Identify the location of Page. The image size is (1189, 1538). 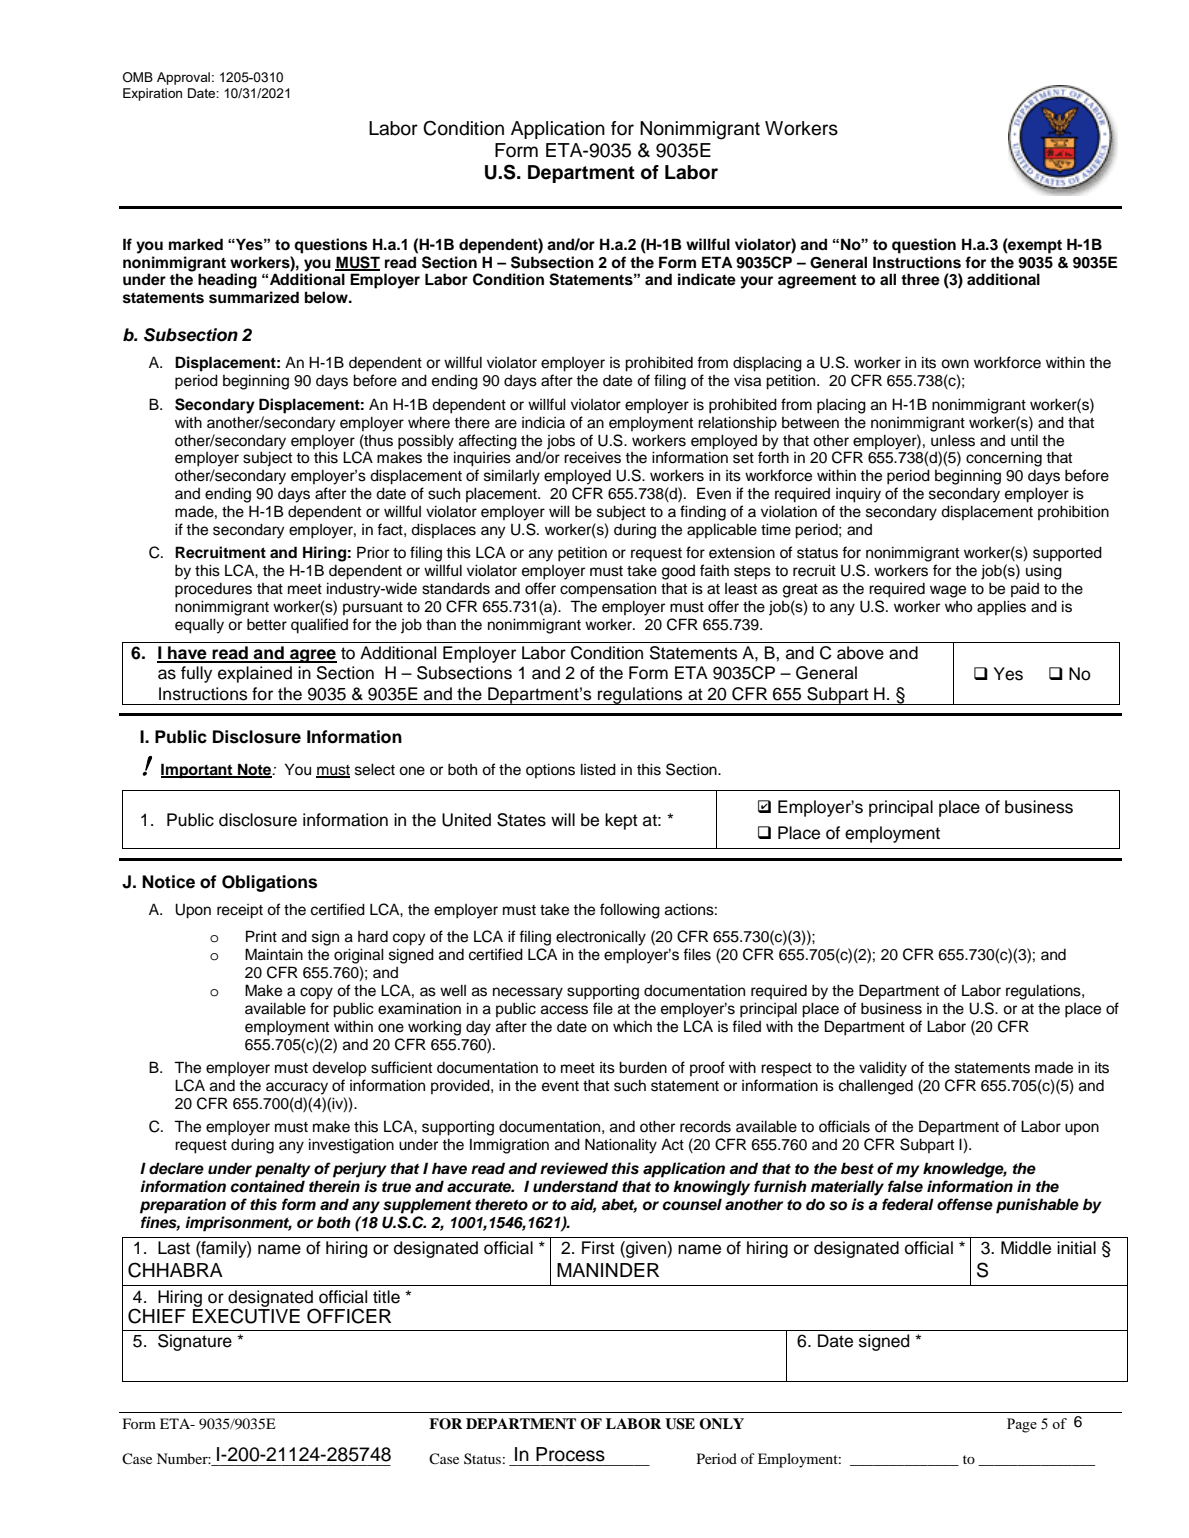
(1022, 1425).
